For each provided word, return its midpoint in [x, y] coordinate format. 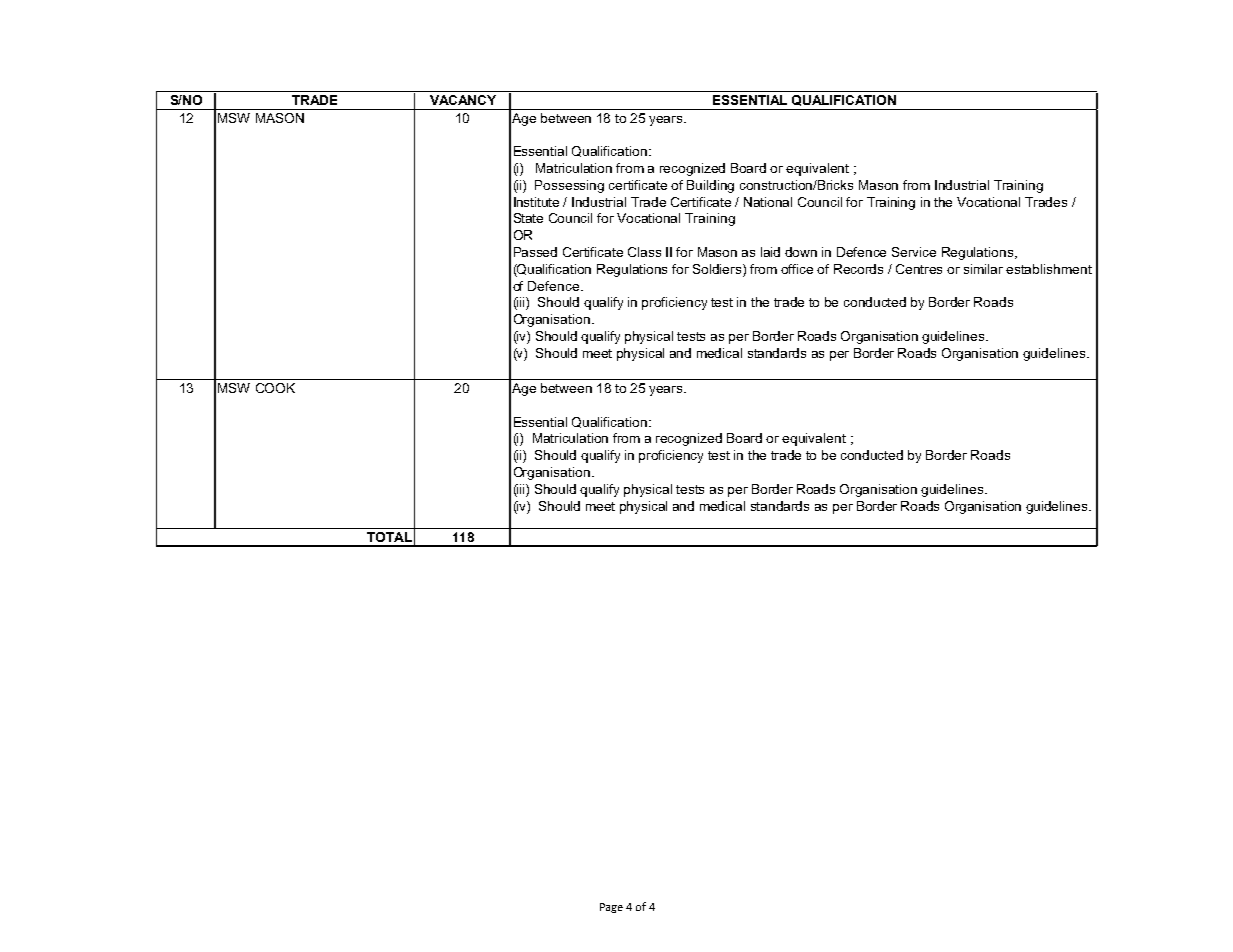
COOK [275, 388]
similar [983, 269]
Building [710, 186]
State [528, 218]
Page [611, 908]
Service [914, 252]
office [797, 269]
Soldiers [718, 269]
